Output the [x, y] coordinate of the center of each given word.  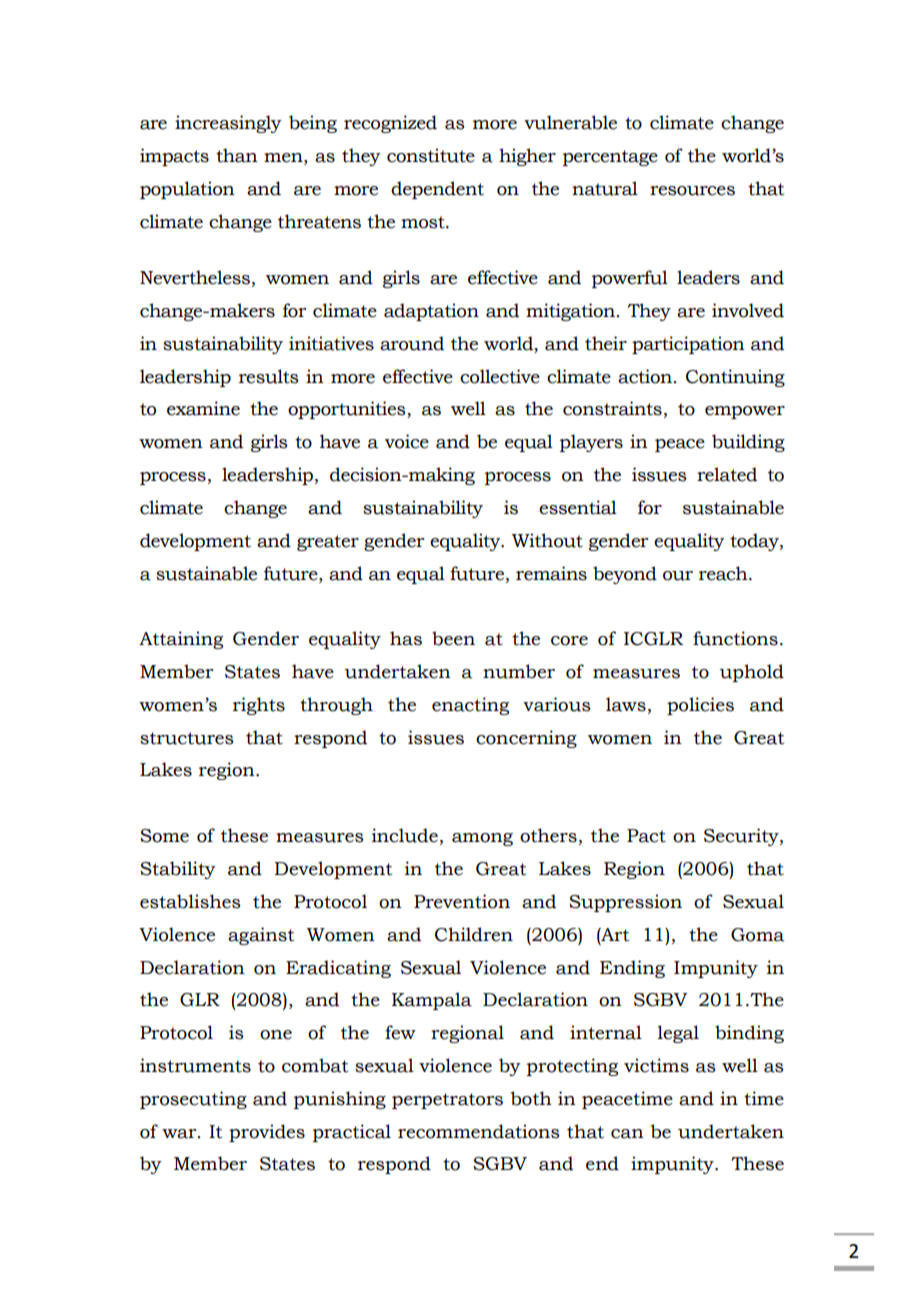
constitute [431, 155]
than [237, 155]
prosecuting [193, 1100]
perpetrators [447, 1101]
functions [735, 638]
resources [692, 191]
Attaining [181, 640]
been [453, 638]
